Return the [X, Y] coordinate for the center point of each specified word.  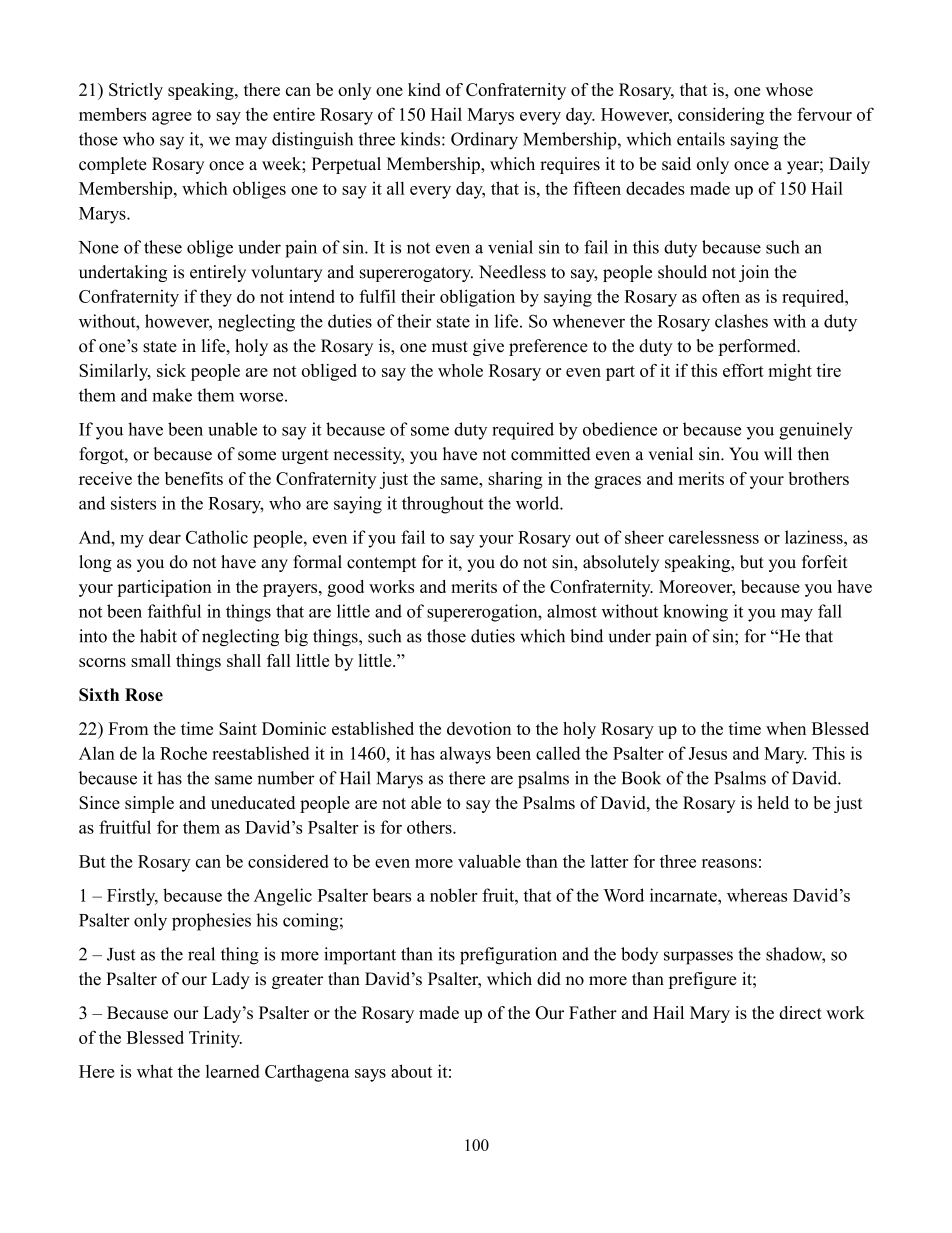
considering [721, 116]
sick [171, 370]
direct [800, 1012]
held [773, 802]
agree [172, 118]
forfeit [825, 562]
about [411, 1071]
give [488, 347]
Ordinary [484, 141]
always [465, 755]
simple [149, 804]
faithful [174, 611]
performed [758, 347]
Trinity [215, 1039]
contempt [381, 564]
